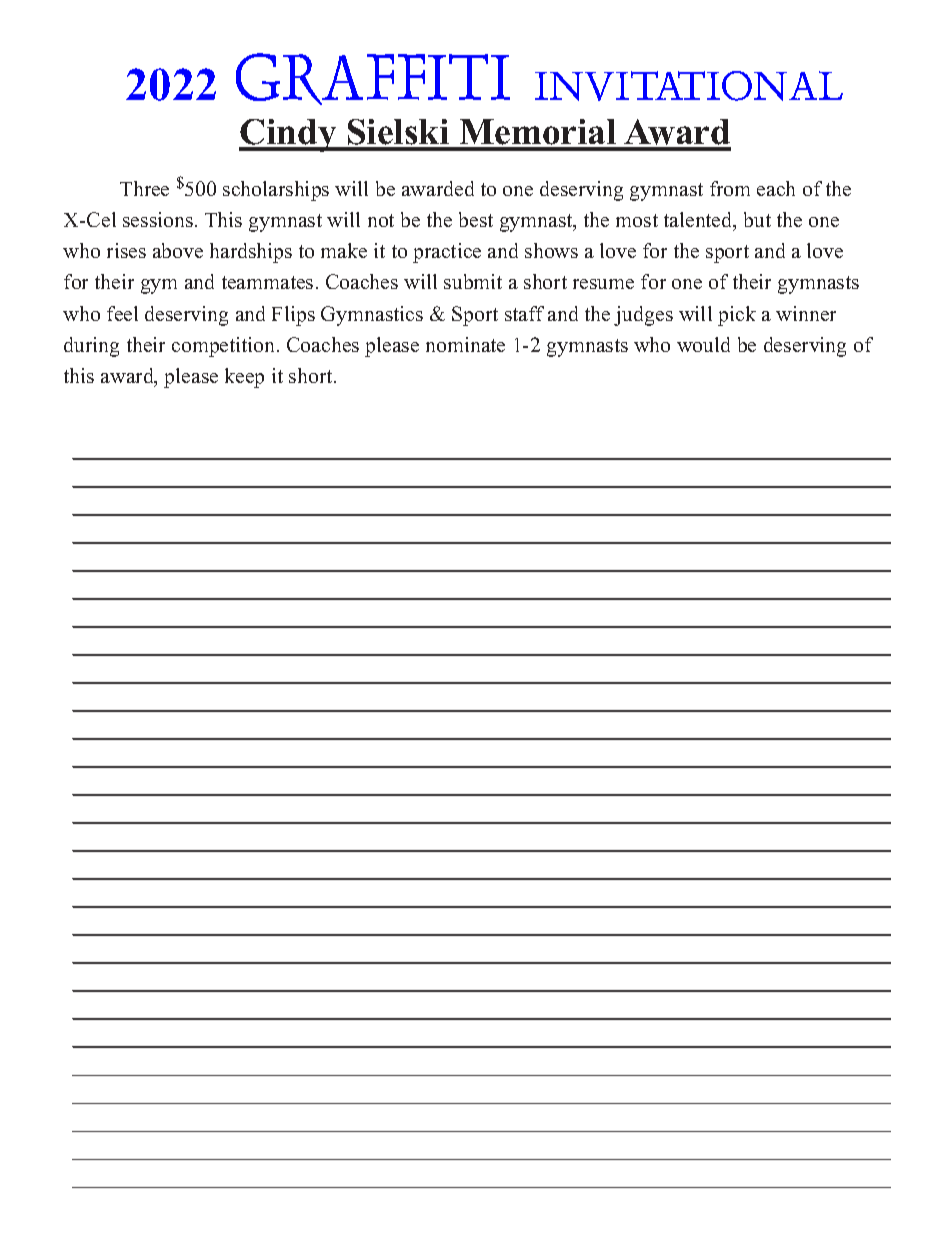 The height and width of the screenshot is (1233, 952). Describe the element at coordinates (244, 378) in the screenshot. I see `keep` at that location.
